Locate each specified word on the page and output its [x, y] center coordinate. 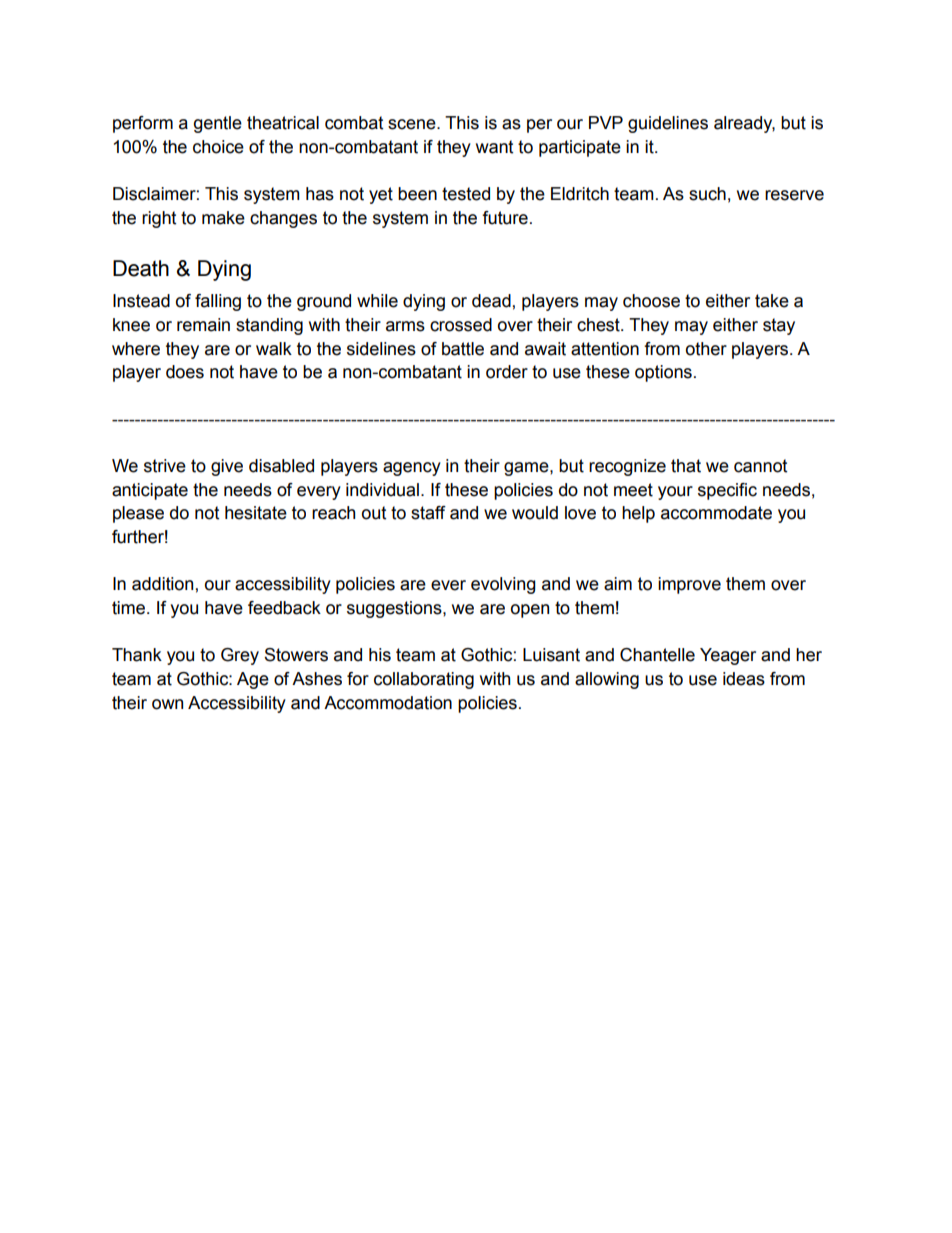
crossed [461, 325]
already [744, 124]
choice [218, 147]
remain [203, 325]
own [167, 704]
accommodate [716, 513]
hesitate [256, 513]
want [494, 147]
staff [428, 513]
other [706, 349]
